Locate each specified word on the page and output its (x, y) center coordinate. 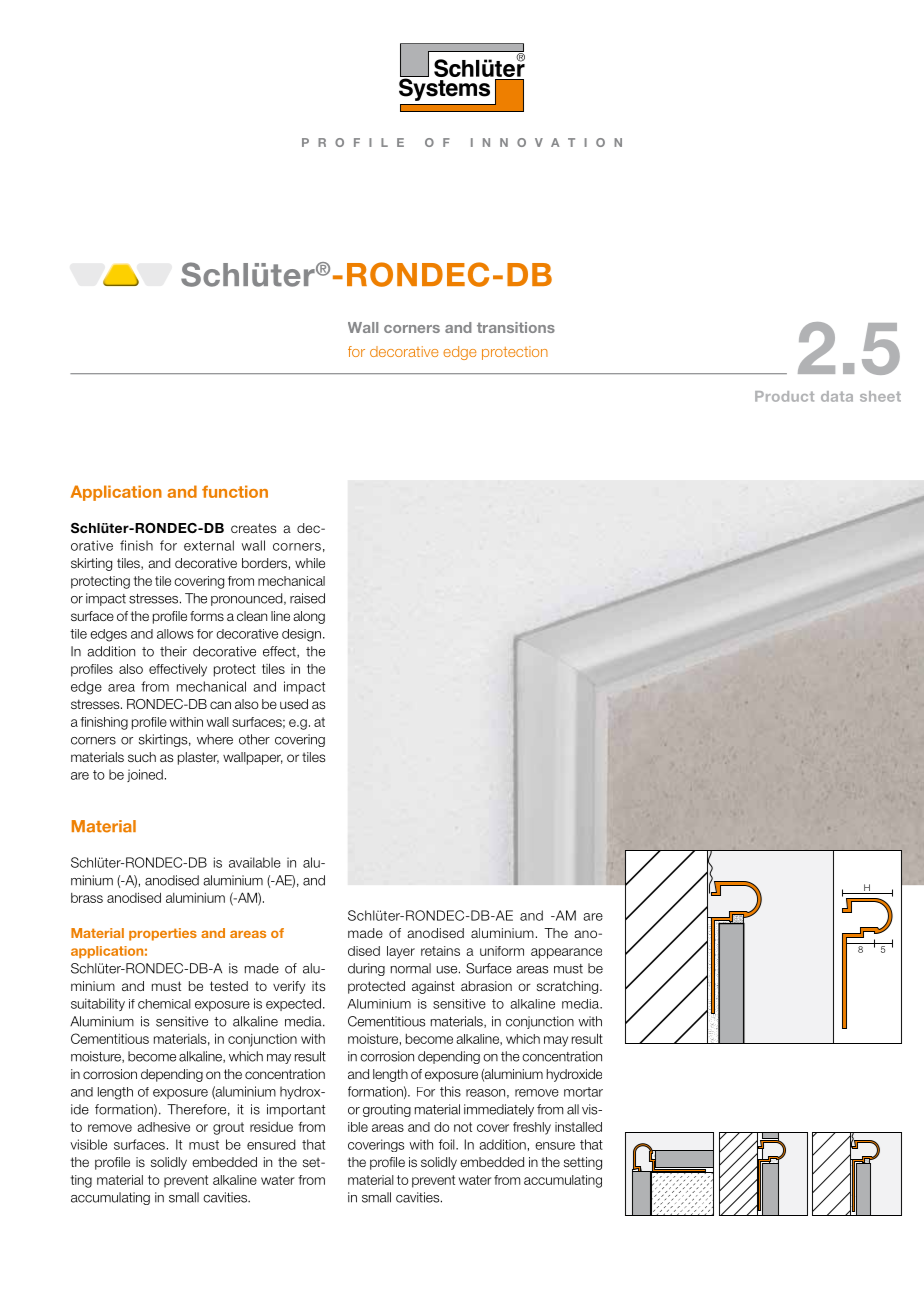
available (255, 862)
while (310, 563)
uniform (502, 951)
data (837, 396)
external (209, 545)
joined (145, 775)
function (235, 491)
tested (229, 986)
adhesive (163, 1127)
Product (784, 396)
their (173, 651)
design (301, 635)
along (309, 617)
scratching (567, 987)
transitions (516, 327)
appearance (566, 953)
